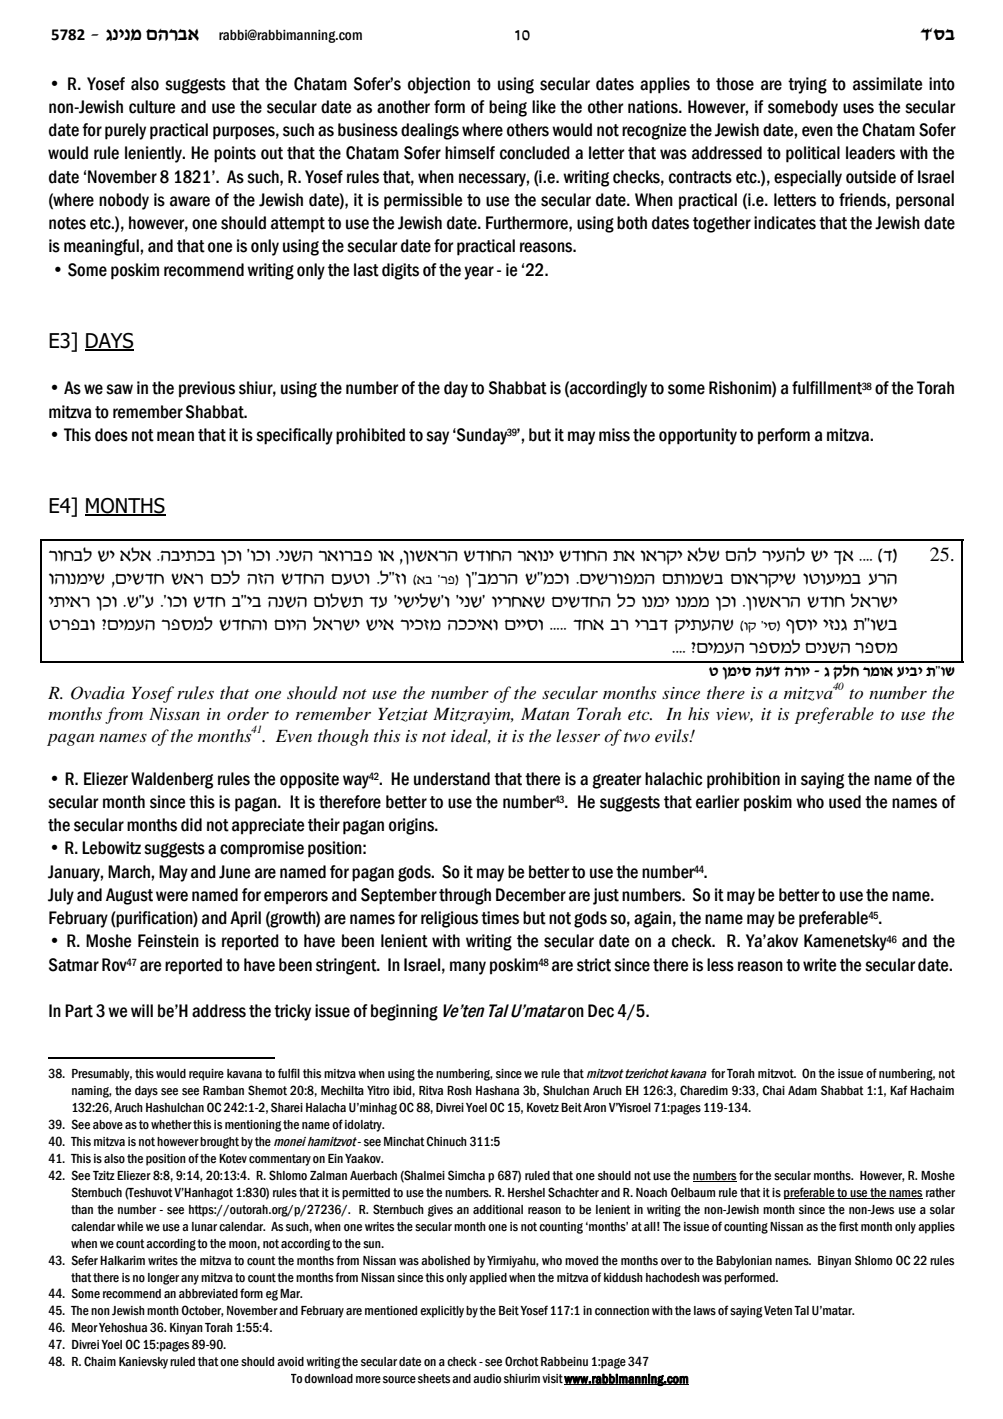  I want to click on being, so click(508, 108).
